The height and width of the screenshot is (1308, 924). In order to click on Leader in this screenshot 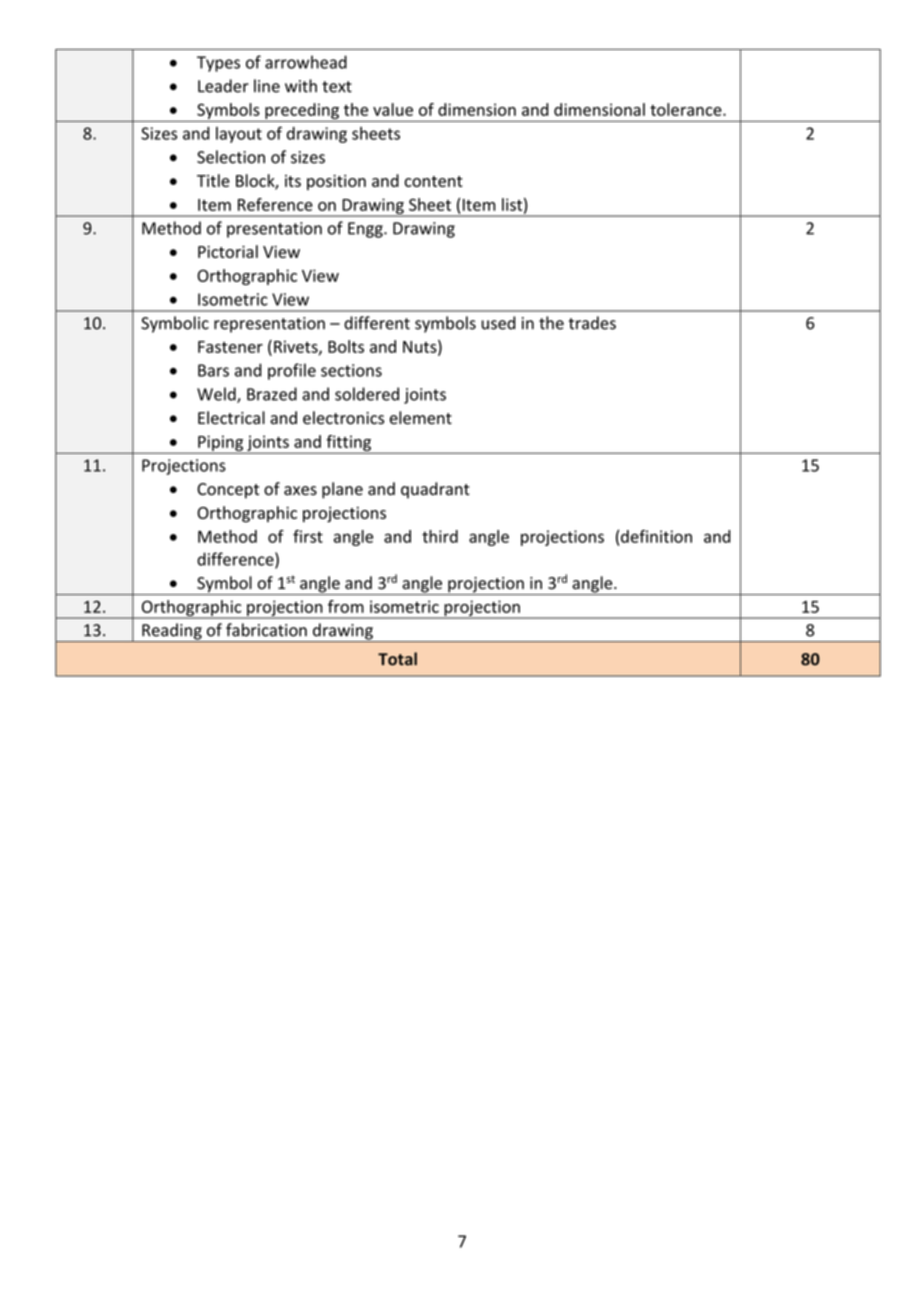, I will do `click(223, 86)`.
